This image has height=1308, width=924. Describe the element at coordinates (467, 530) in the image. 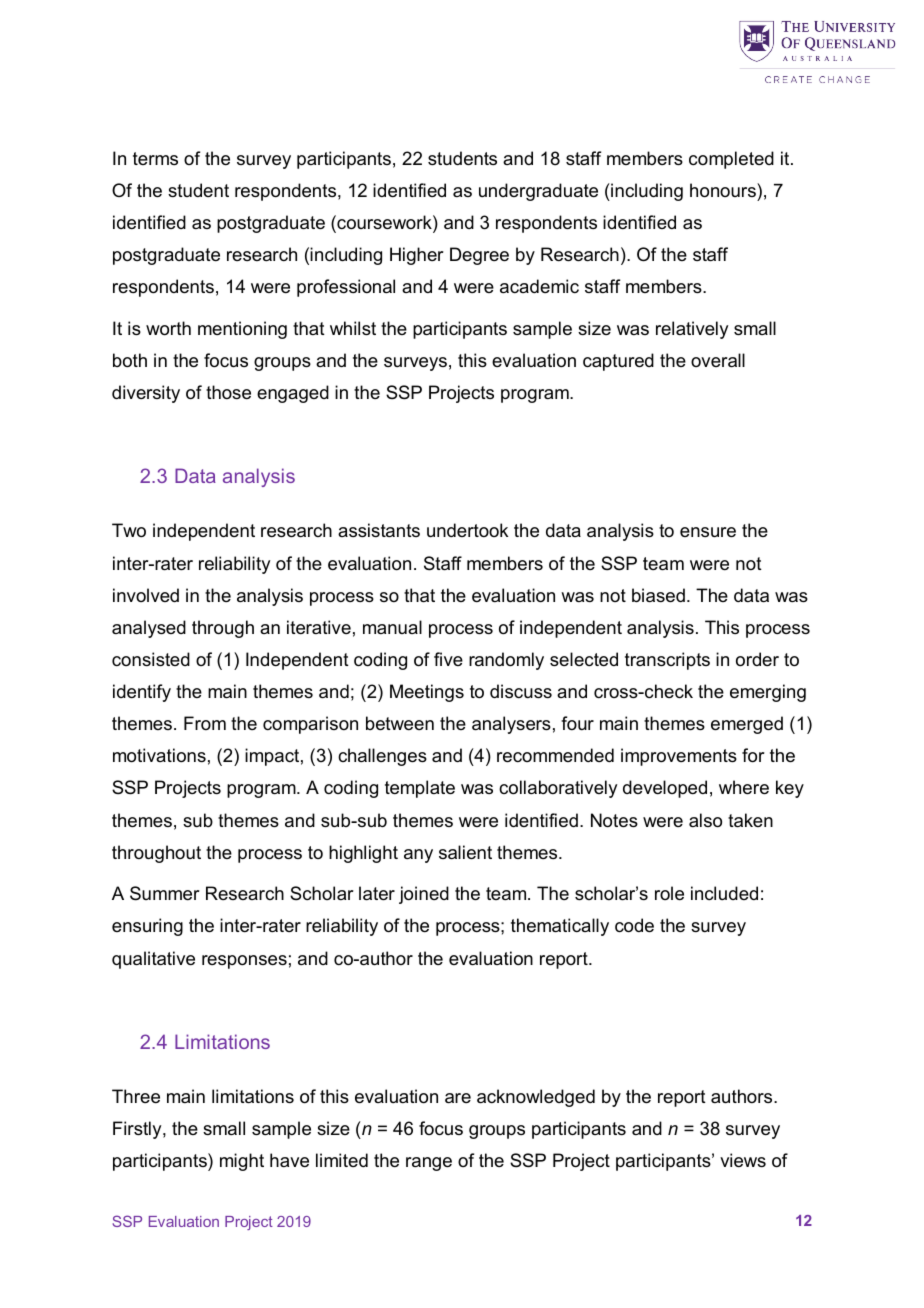

I see `undertook` at that location.
